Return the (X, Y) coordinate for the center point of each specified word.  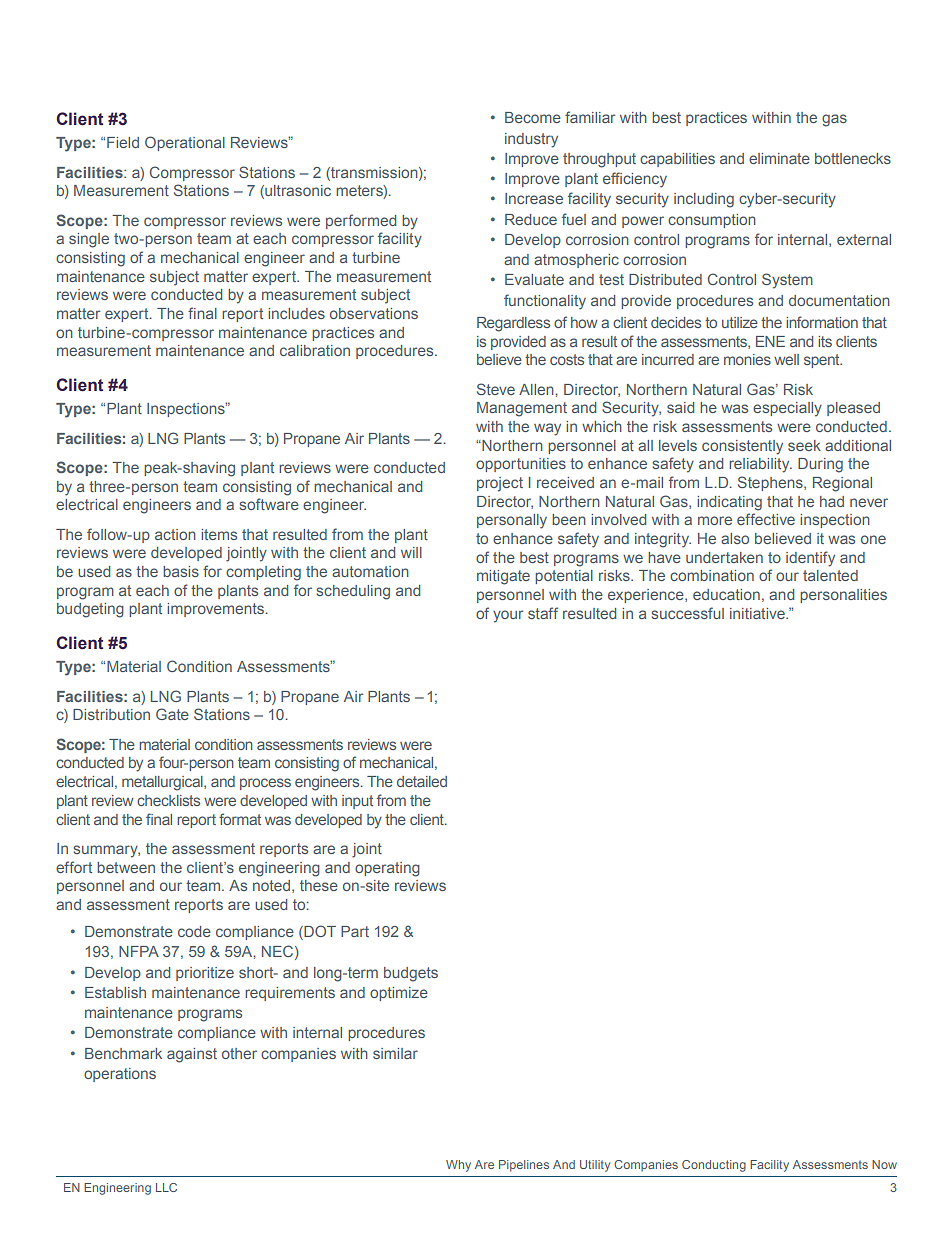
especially (787, 409)
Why (458, 1166)
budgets (411, 974)
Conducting (714, 1166)
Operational (185, 143)
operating (387, 869)
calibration (315, 350)
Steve (496, 389)
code (194, 931)
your (508, 616)
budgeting (90, 610)
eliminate (779, 158)
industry (531, 140)
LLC (166, 1187)
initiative (758, 613)
